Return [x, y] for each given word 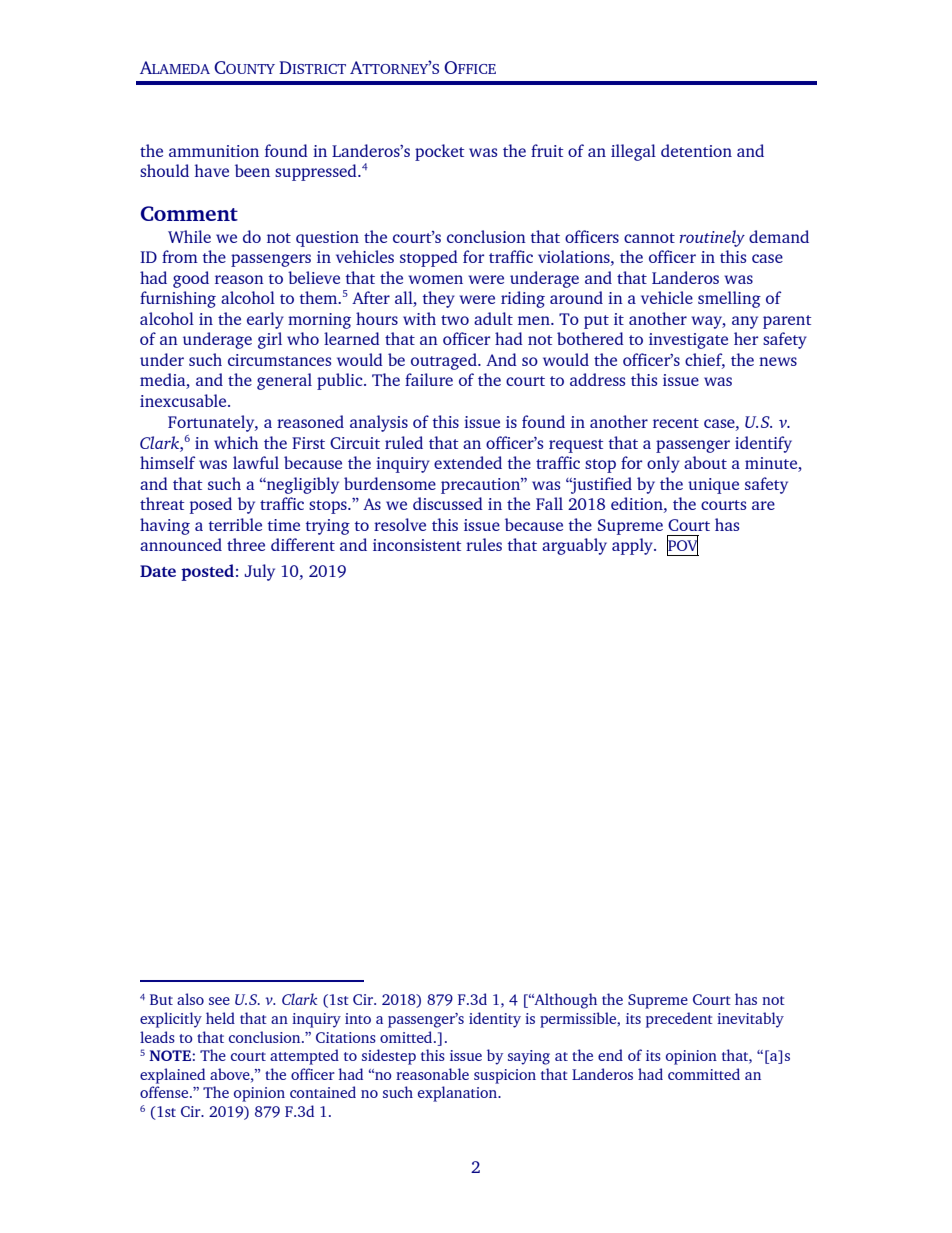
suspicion [505, 1076]
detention [696, 150]
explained [172, 1076]
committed [704, 1074]
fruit [547, 150]
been [252, 170]
